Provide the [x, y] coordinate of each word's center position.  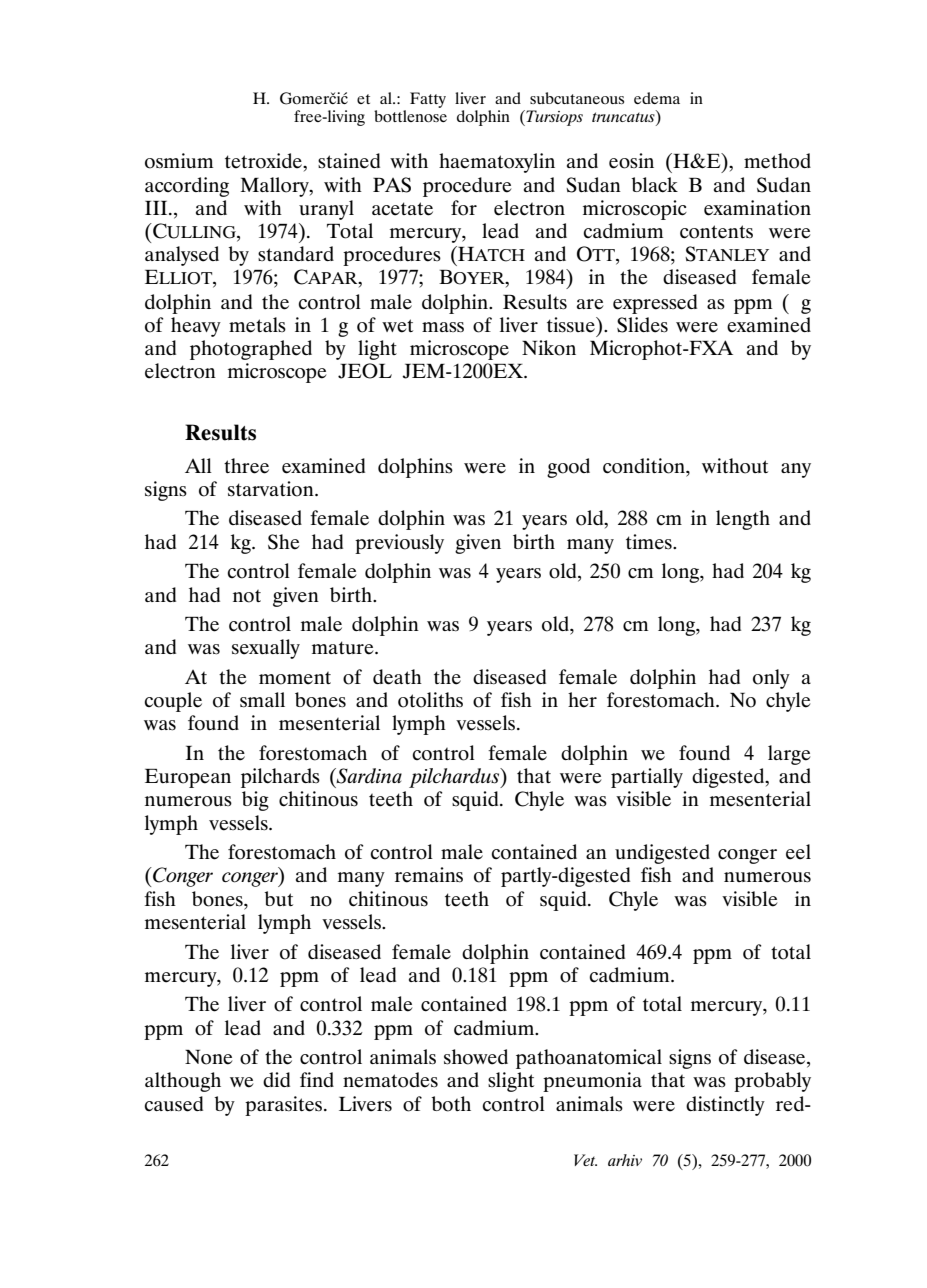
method [777, 161]
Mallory [276, 187]
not [247, 596]
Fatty [428, 100]
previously [399, 544]
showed [476, 1057]
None [208, 1057]
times [650, 542]
